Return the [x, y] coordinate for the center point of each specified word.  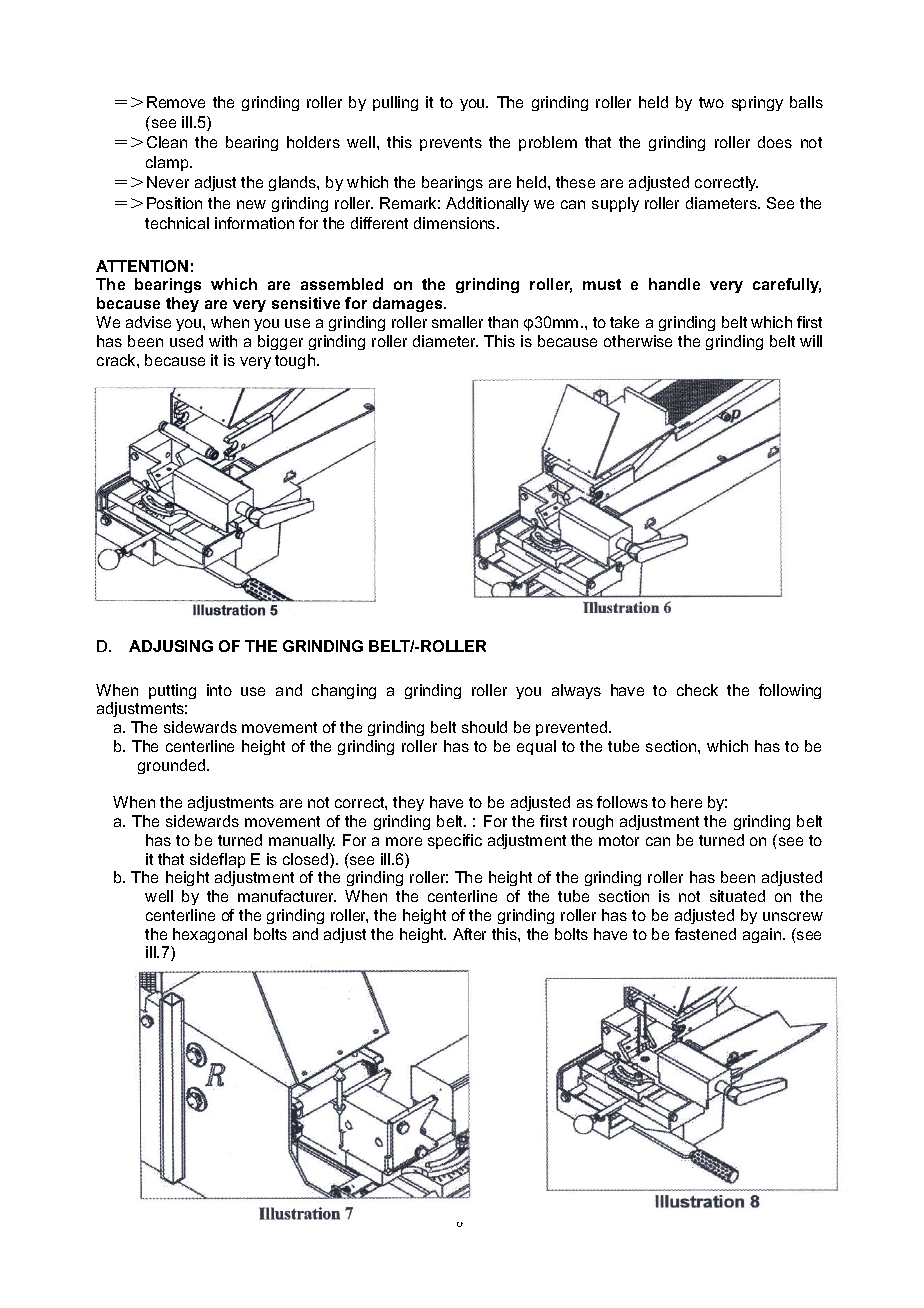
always [576, 691]
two [711, 102]
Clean [167, 142]
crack [117, 360]
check [697, 690]
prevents [451, 144]
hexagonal [210, 935]
